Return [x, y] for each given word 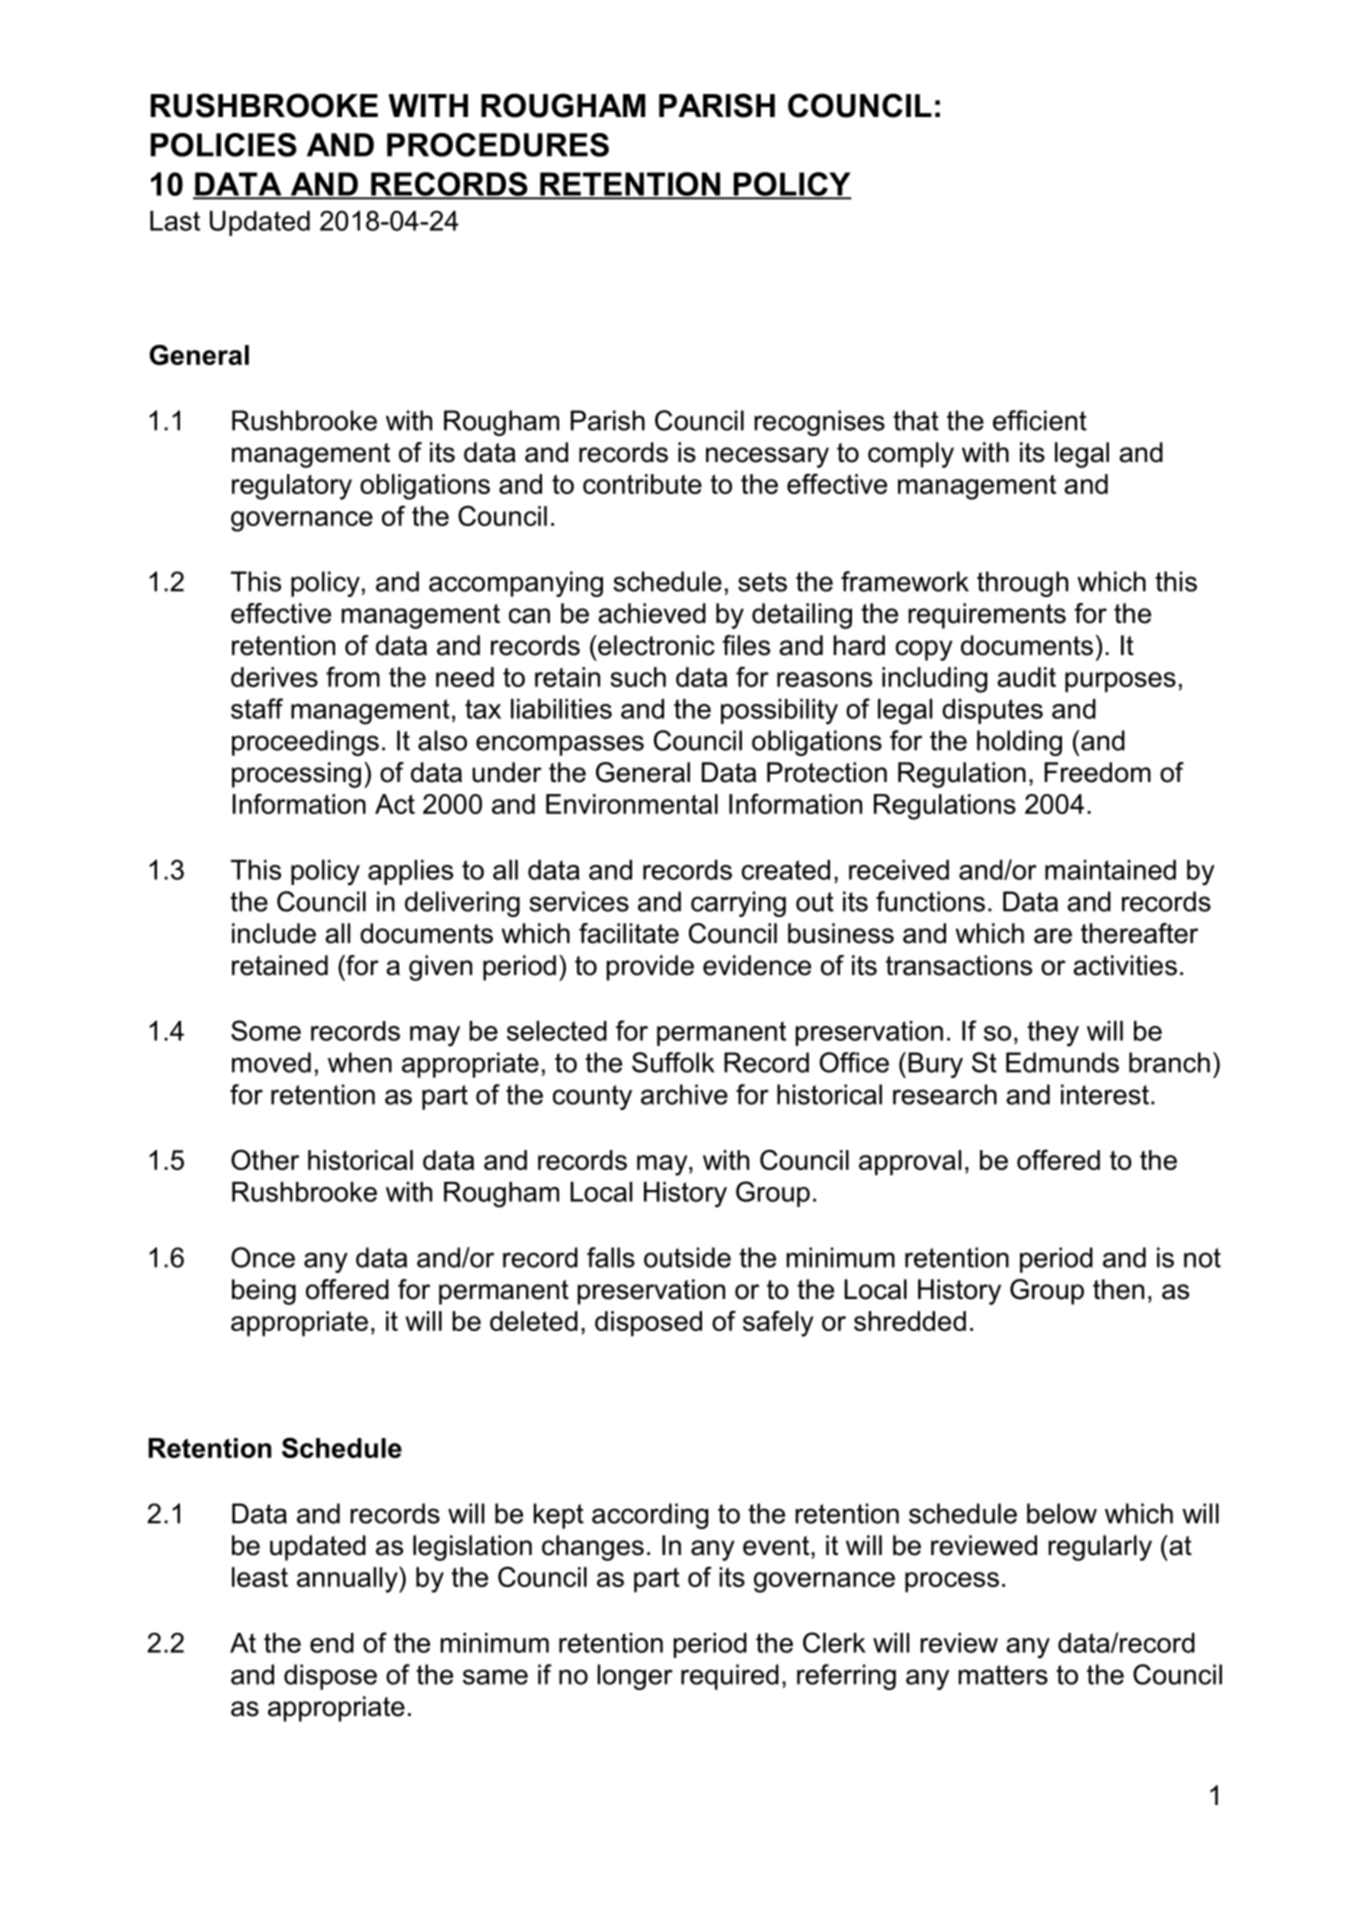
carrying [738, 904]
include [274, 933]
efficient [1040, 420]
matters [1003, 1675]
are [1053, 936]
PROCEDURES [498, 145]
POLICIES [224, 145]
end [332, 1643]
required [730, 1677]
